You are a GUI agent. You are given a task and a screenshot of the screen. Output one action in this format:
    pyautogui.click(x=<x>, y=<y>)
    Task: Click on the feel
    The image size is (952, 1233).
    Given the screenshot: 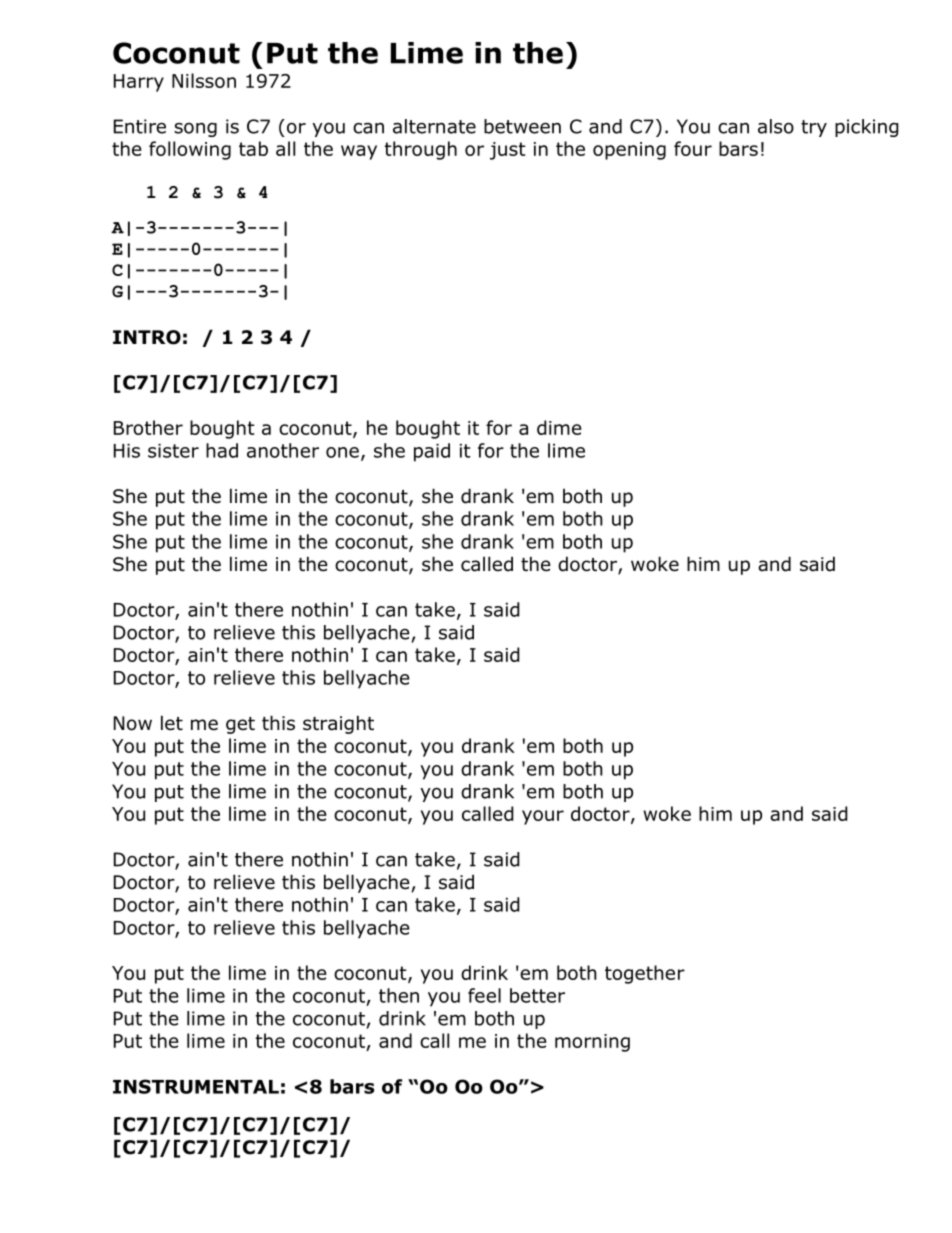 What is the action you would take?
    pyautogui.click(x=484, y=995)
